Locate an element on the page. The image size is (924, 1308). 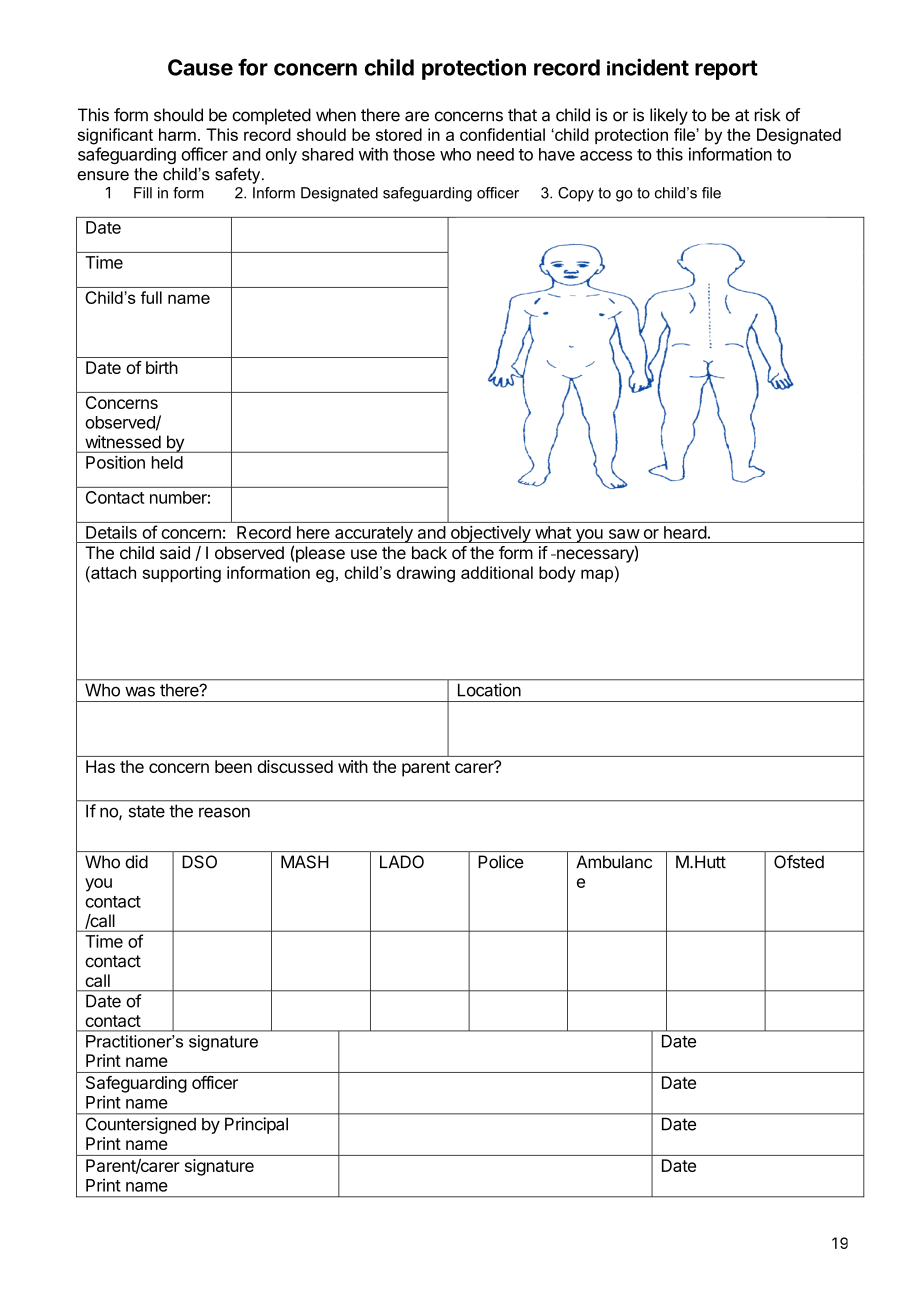
saw is located at coordinates (624, 534).
